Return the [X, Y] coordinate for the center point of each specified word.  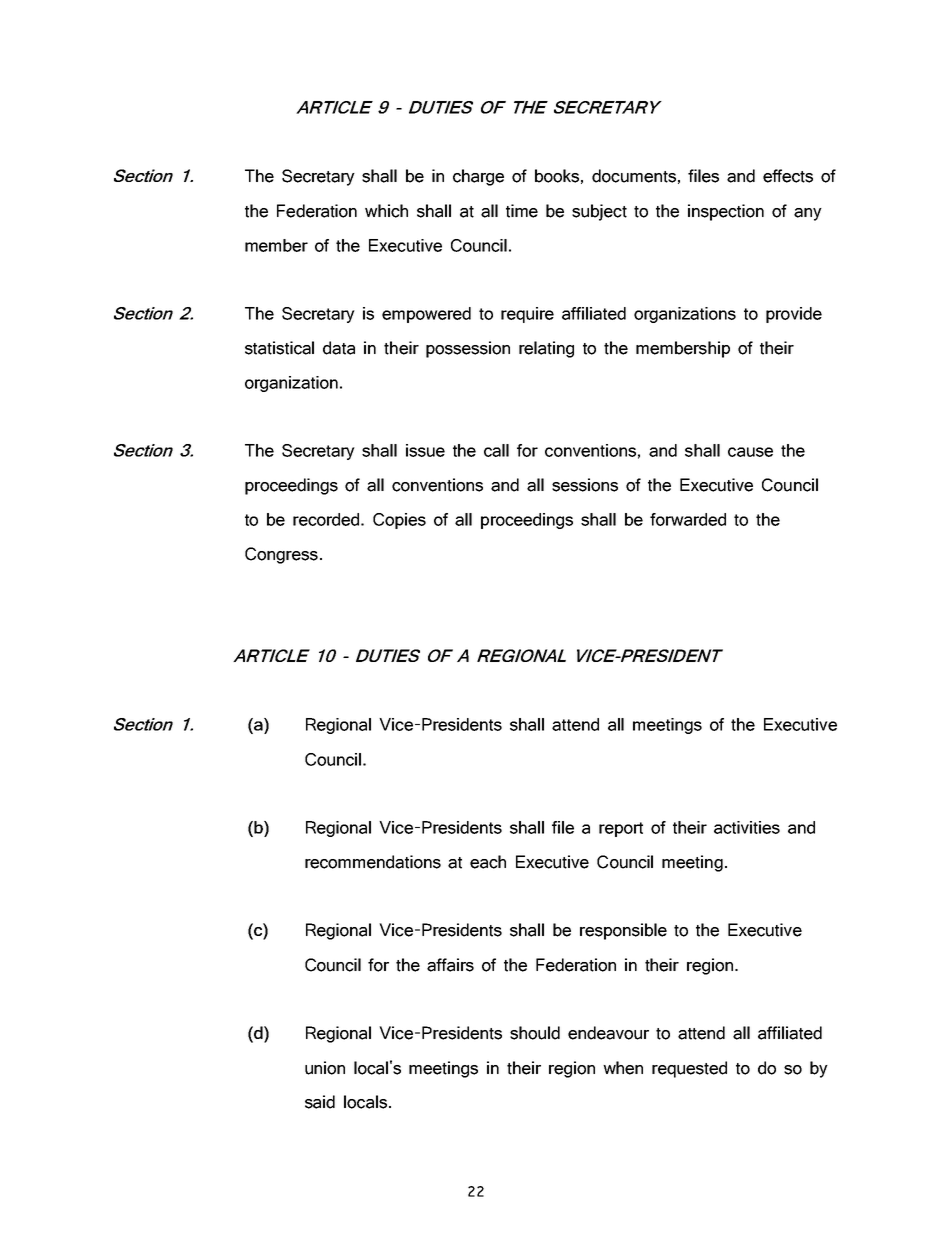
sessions [585, 485]
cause [750, 452]
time [522, 211]
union [325, 1068]
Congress [281, 555]
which [386, 211]
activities [747, 827]
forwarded [688, 519]
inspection [726, 212]
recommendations [373, 862]
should [535, 1033]
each [488, 862]
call [496, 450]
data [339, 348]
